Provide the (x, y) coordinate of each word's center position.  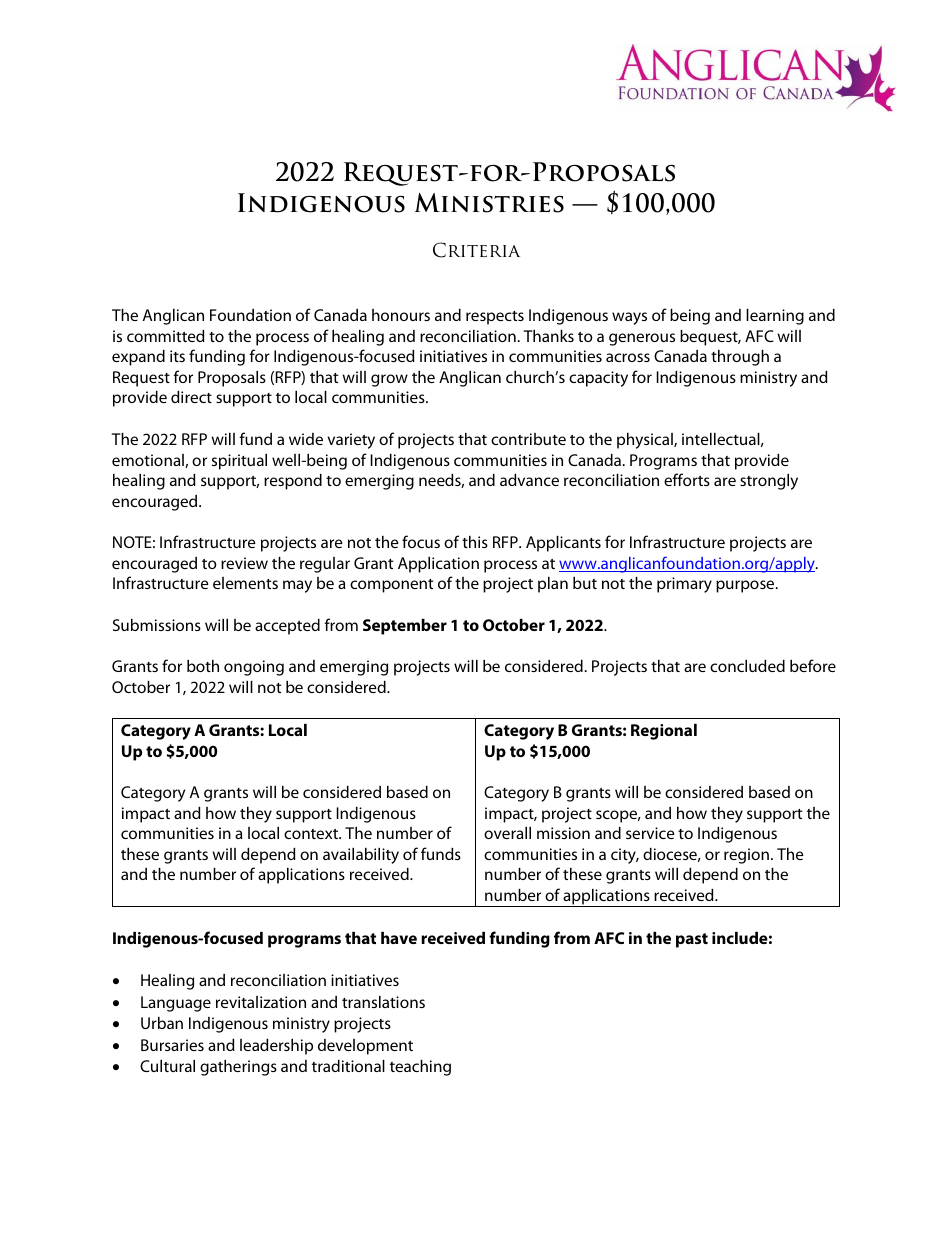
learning (775, 317)
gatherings (238, 1068)
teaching (420, 1068)
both (203, 666)
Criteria (476, 250)
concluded (747, 666)
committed (166, 336)
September (405, 627)
